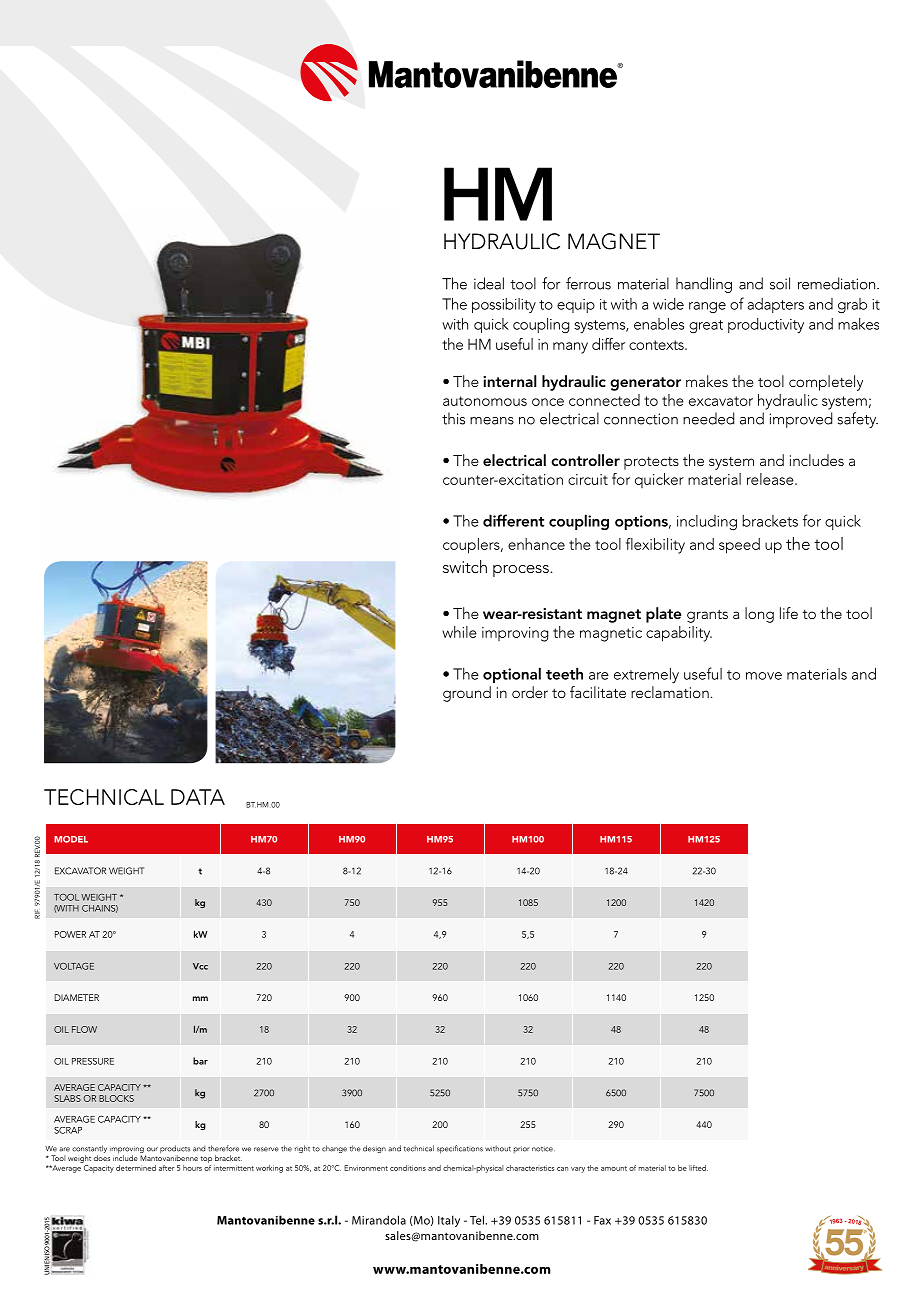 The height and width of the screenshot is (1308, 924). What do you see at coordinates (166, 1168) in the screenshot?
I see `after` at bounding box center [166, 1168].
